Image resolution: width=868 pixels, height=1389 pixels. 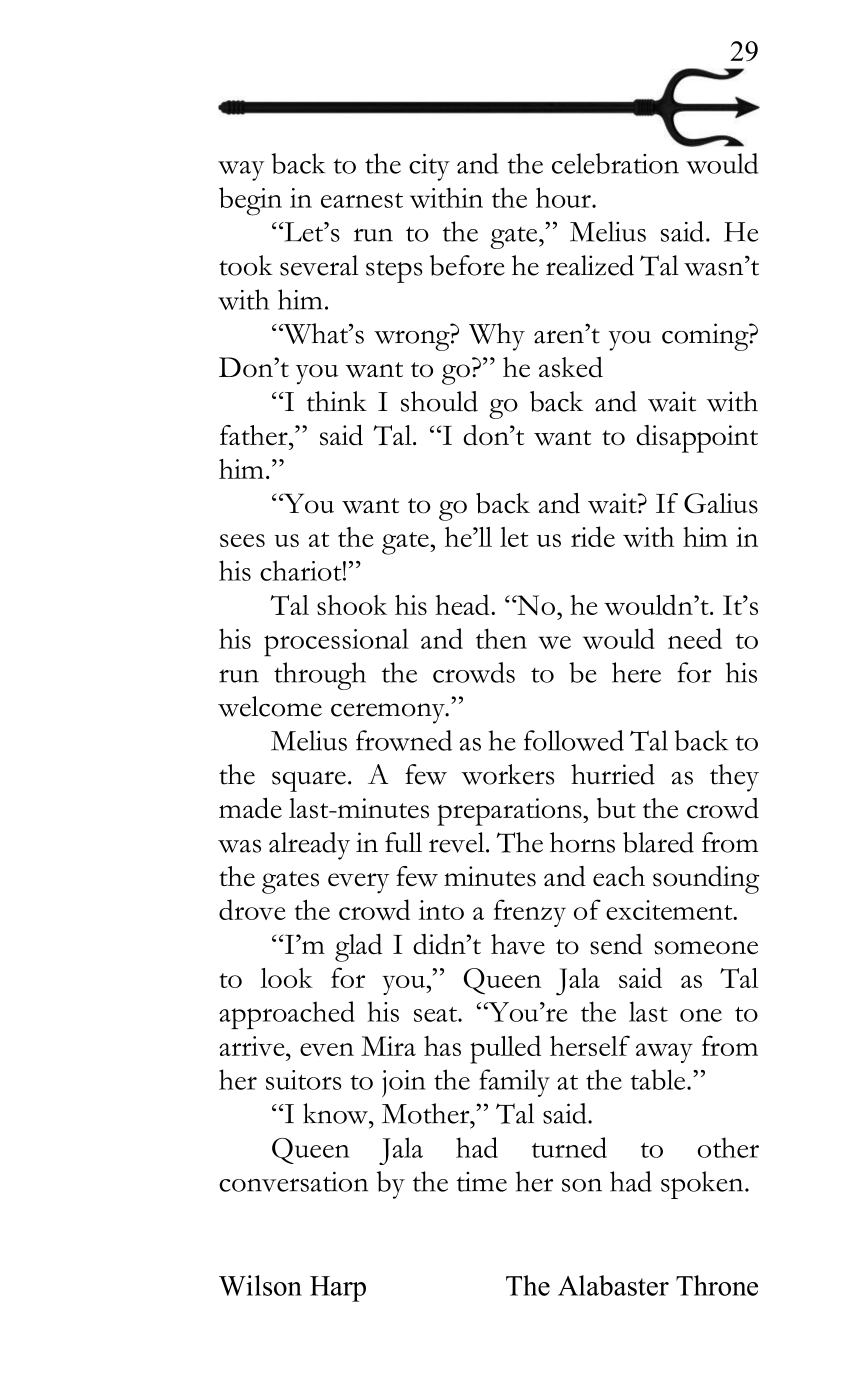 I want to click on away, so click(x=664, y=1053).
